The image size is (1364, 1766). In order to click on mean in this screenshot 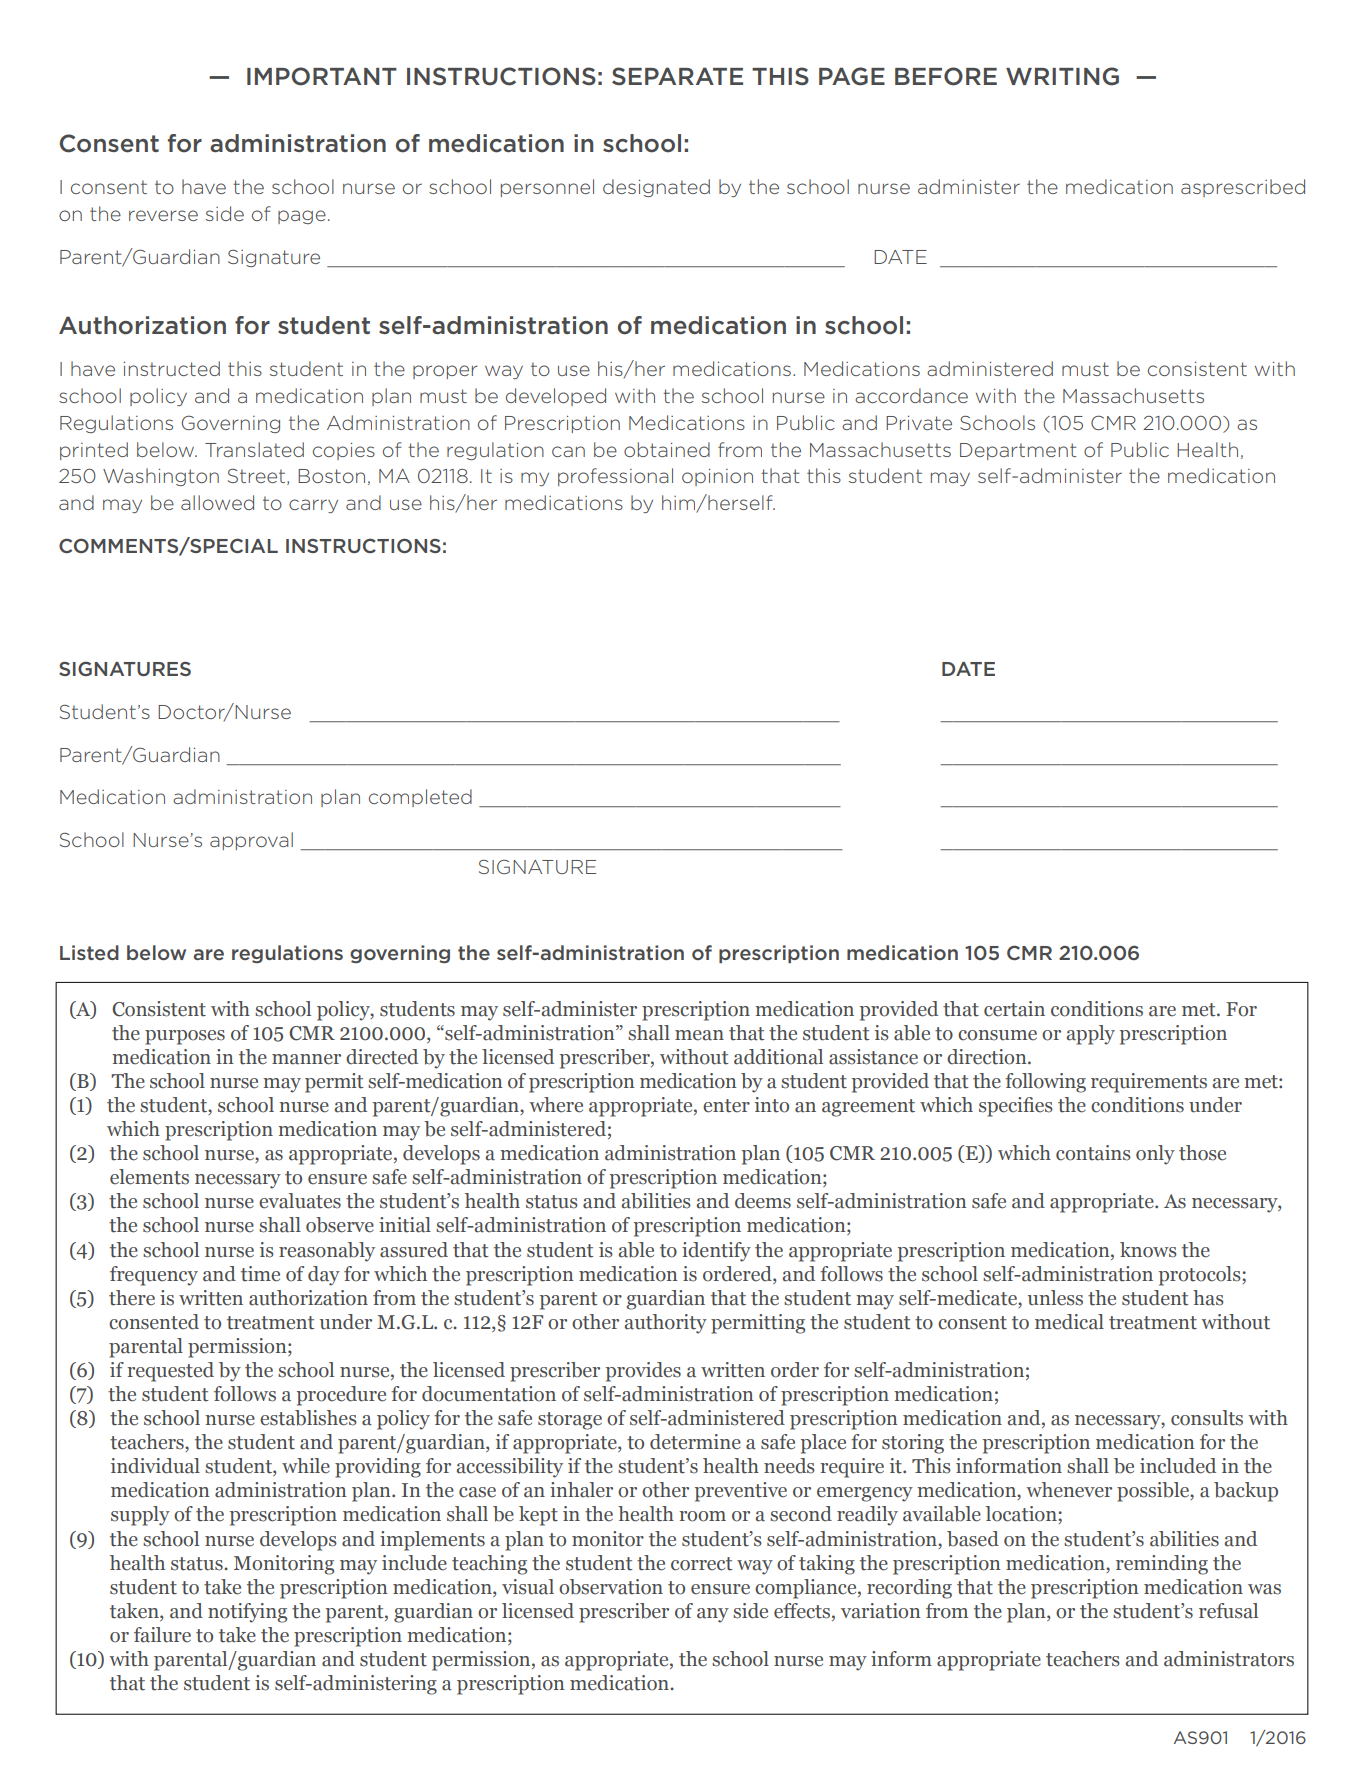, I will do `click(699, 1035)`.
